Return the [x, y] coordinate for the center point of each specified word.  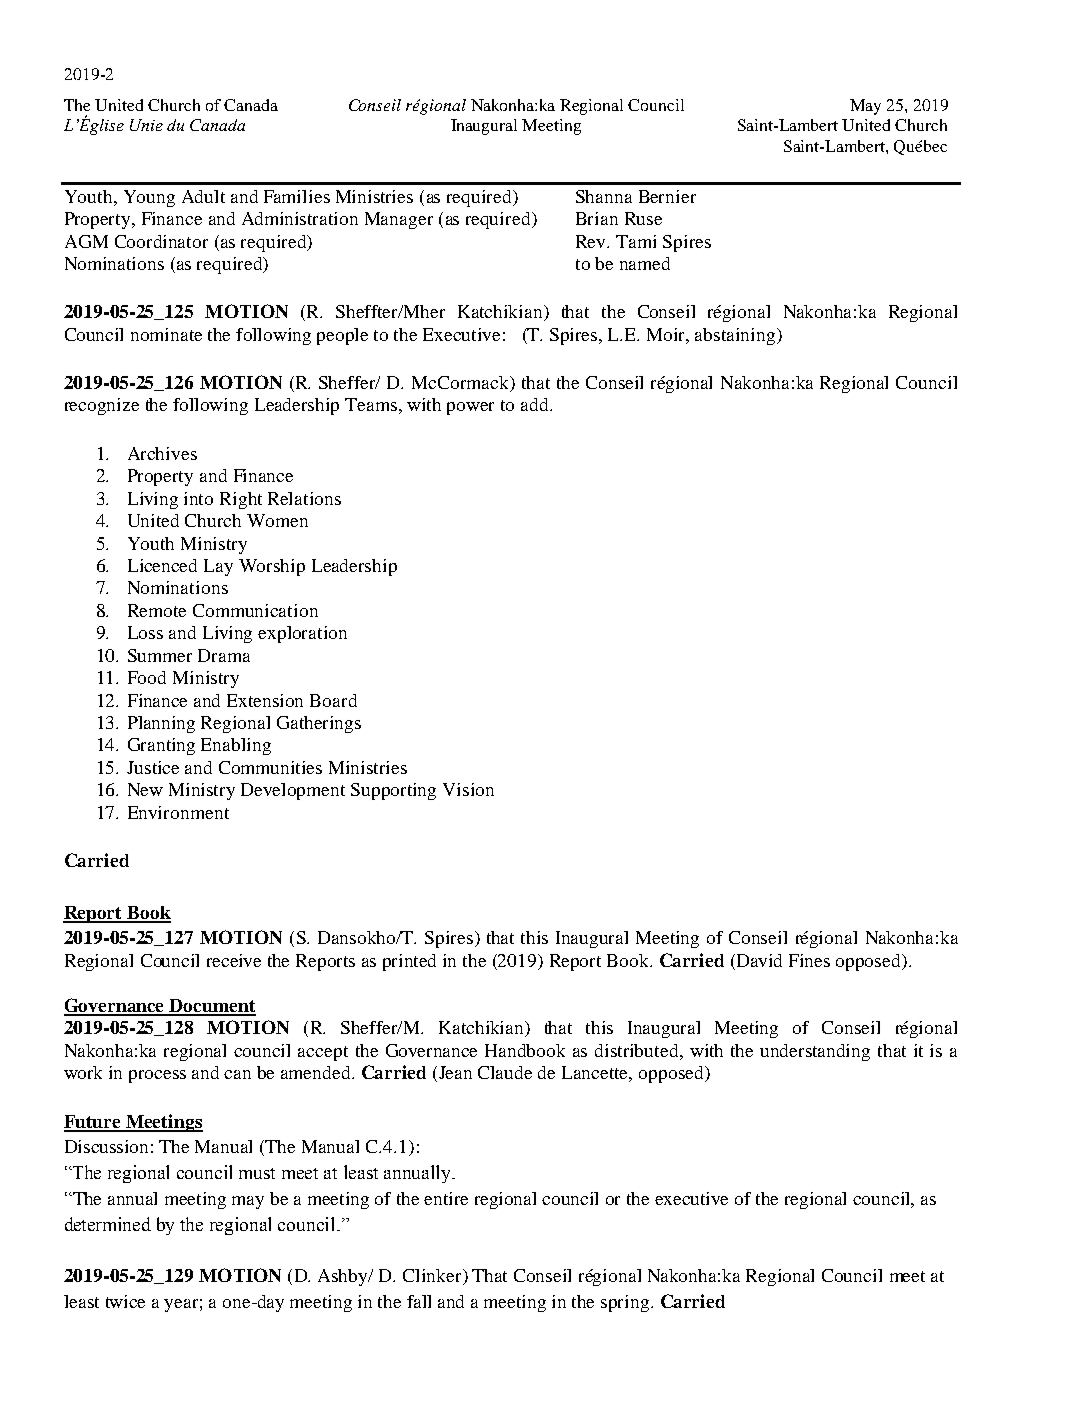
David [759, 960]
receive [234, 960]
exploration [302, 634]
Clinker [433, 1277]
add [536, 404]
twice [125, 1301]
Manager [399, 220]
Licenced [162, 565]
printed [409, 962]
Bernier [667, 196]
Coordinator [161, 241]
